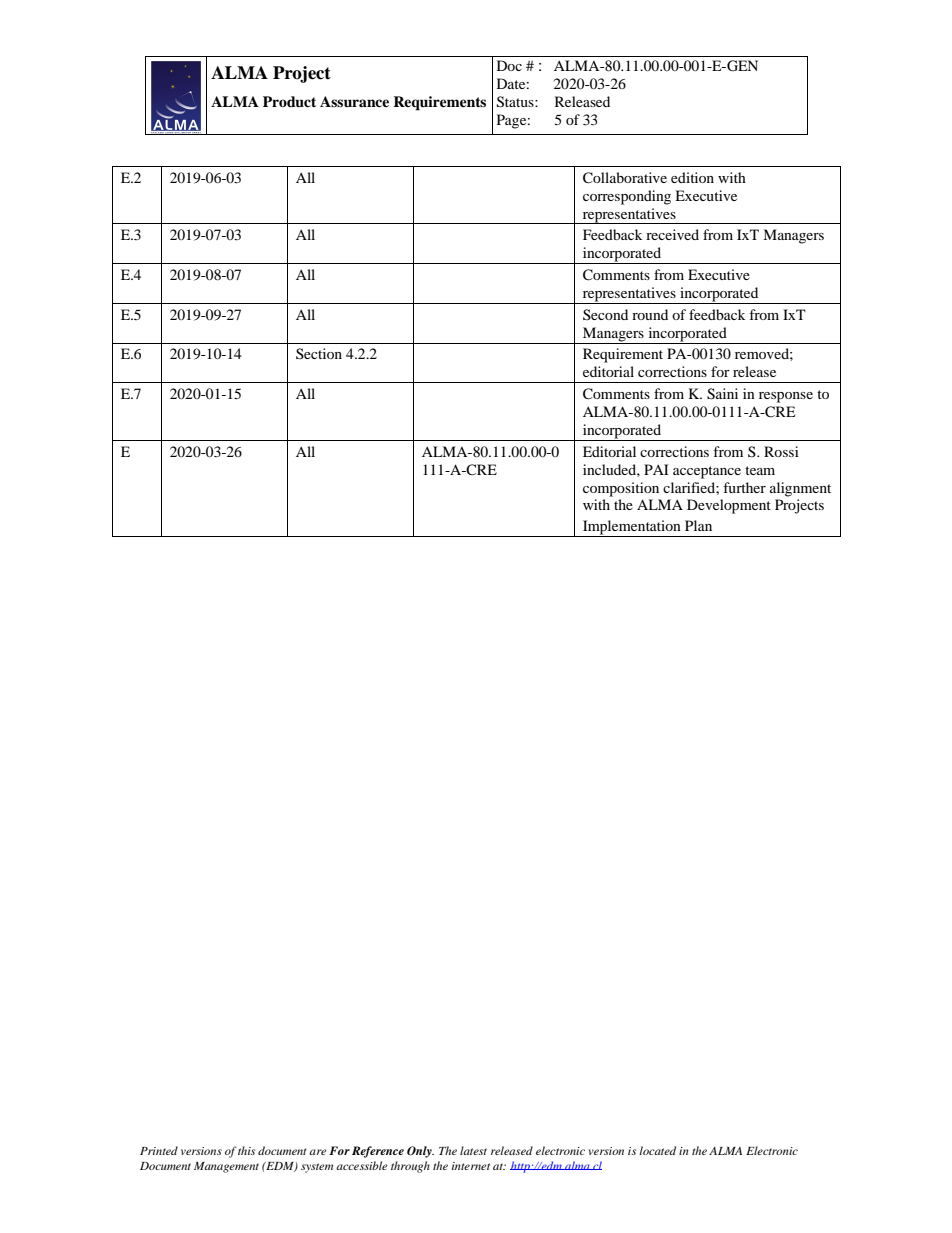 This screenshot has width=952, height=1233. What do you see at coordinates (289, 102) in the screenshot?
I see `Product` at bounding box center [289, 102].
